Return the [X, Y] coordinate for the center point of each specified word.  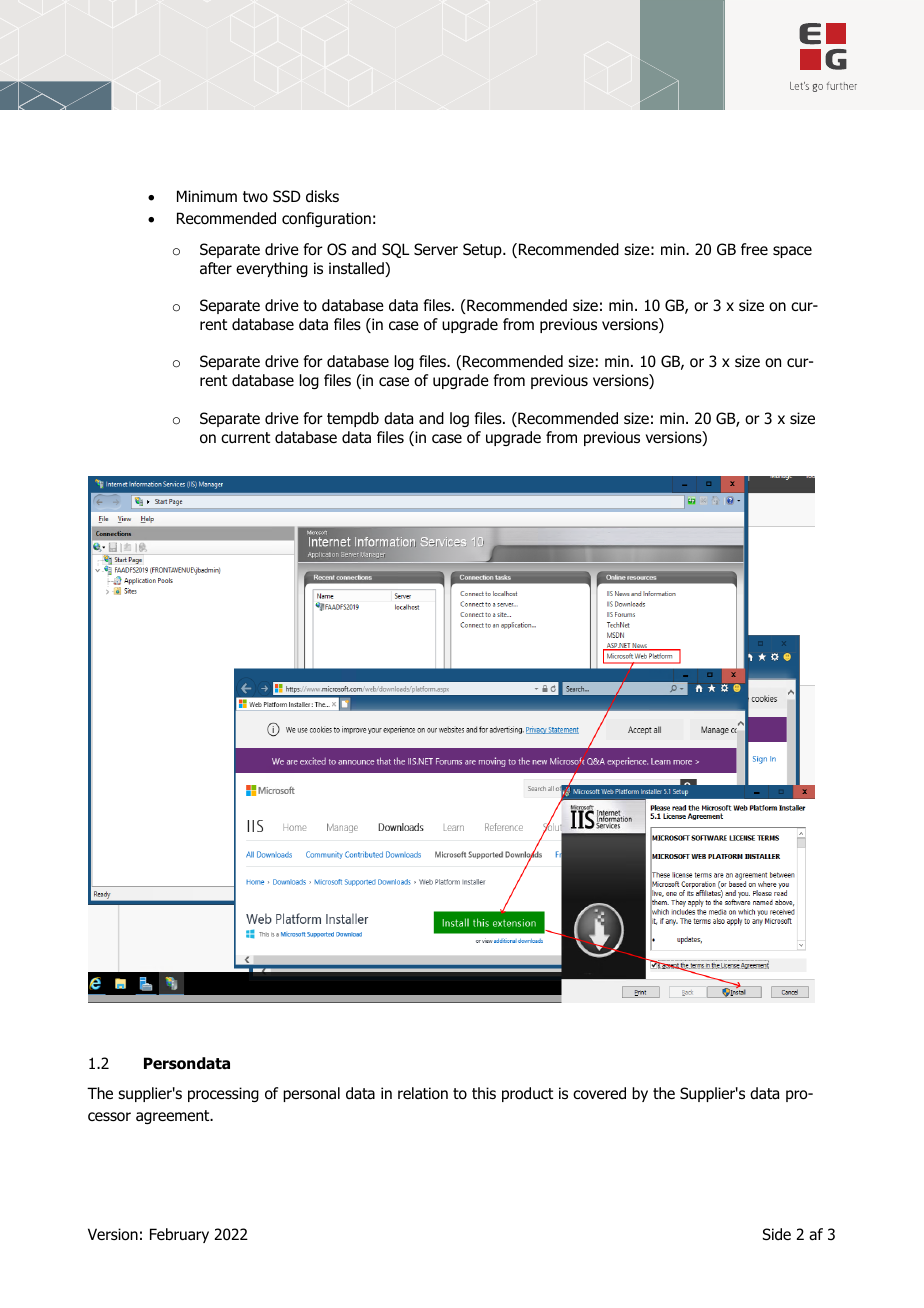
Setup [483, 250]
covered [599, 1093]
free [754, 249]
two [255, 197]
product [527, 1094]
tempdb [353, 419]
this [484, 1093]
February [179, 1235]
